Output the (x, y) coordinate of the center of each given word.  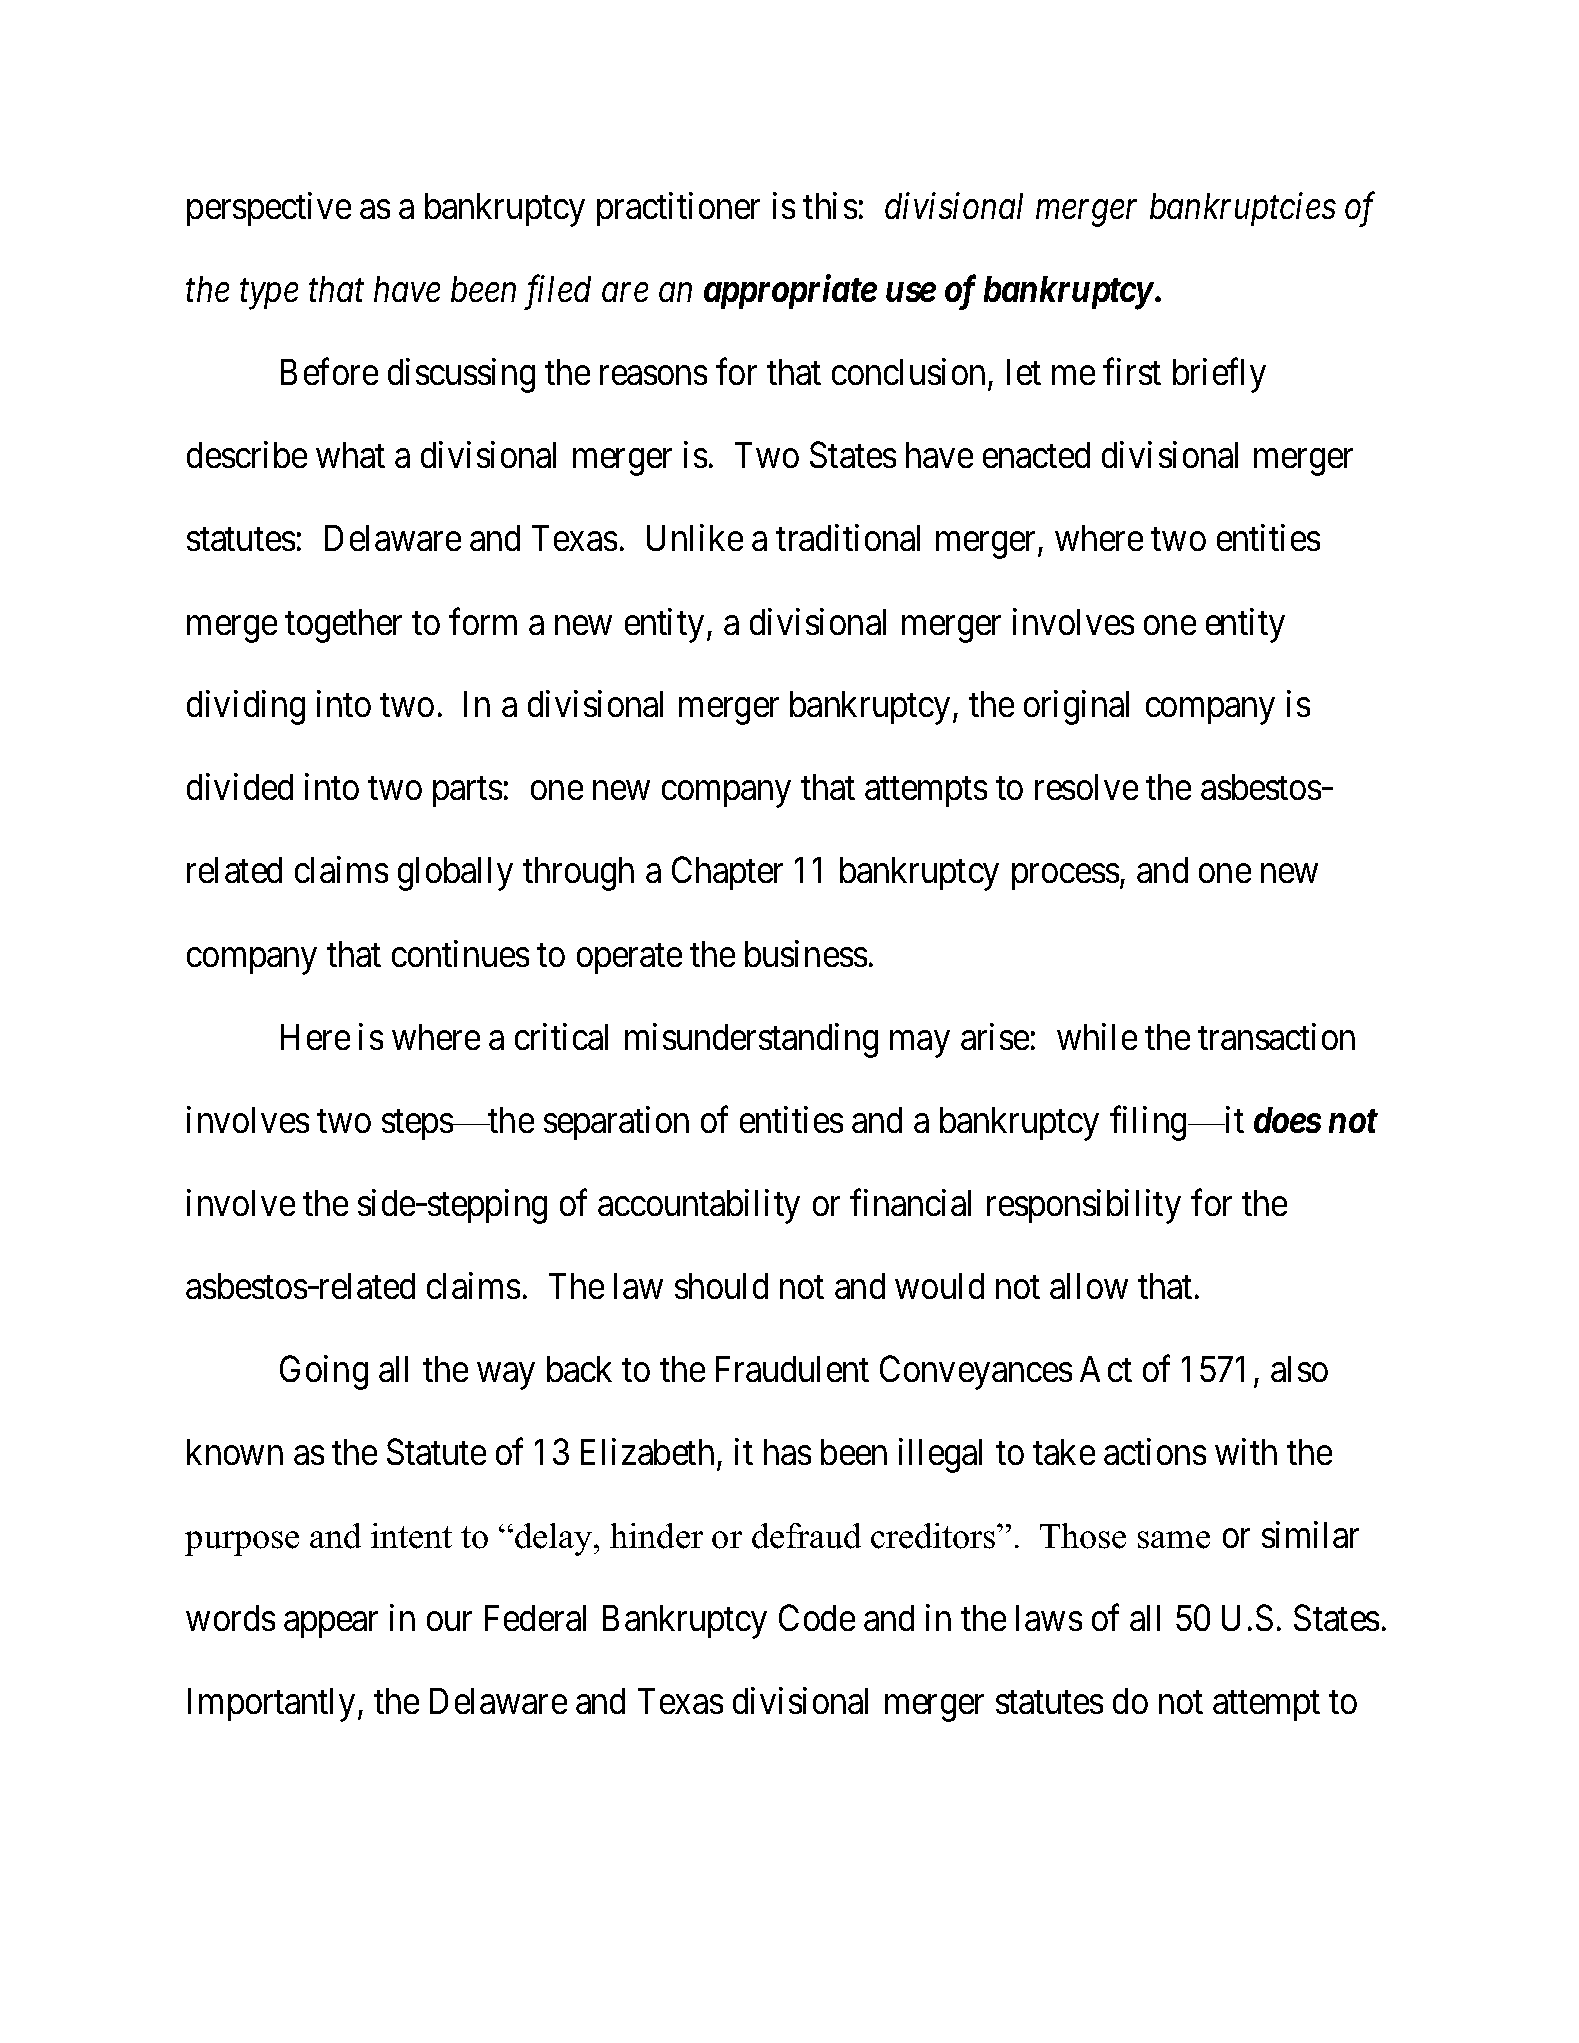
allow (1089, 1286)
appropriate (790, 292)
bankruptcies (1243, 209)
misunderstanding (751, 1040)
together (343, 626)
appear (331, 1625)
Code (817, 1617)
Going (324, 1372)
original (1076, 708)
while (1097, 1036)
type (269, 295)
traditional (848, 537)
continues (460, 953)
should (721, 1286)
